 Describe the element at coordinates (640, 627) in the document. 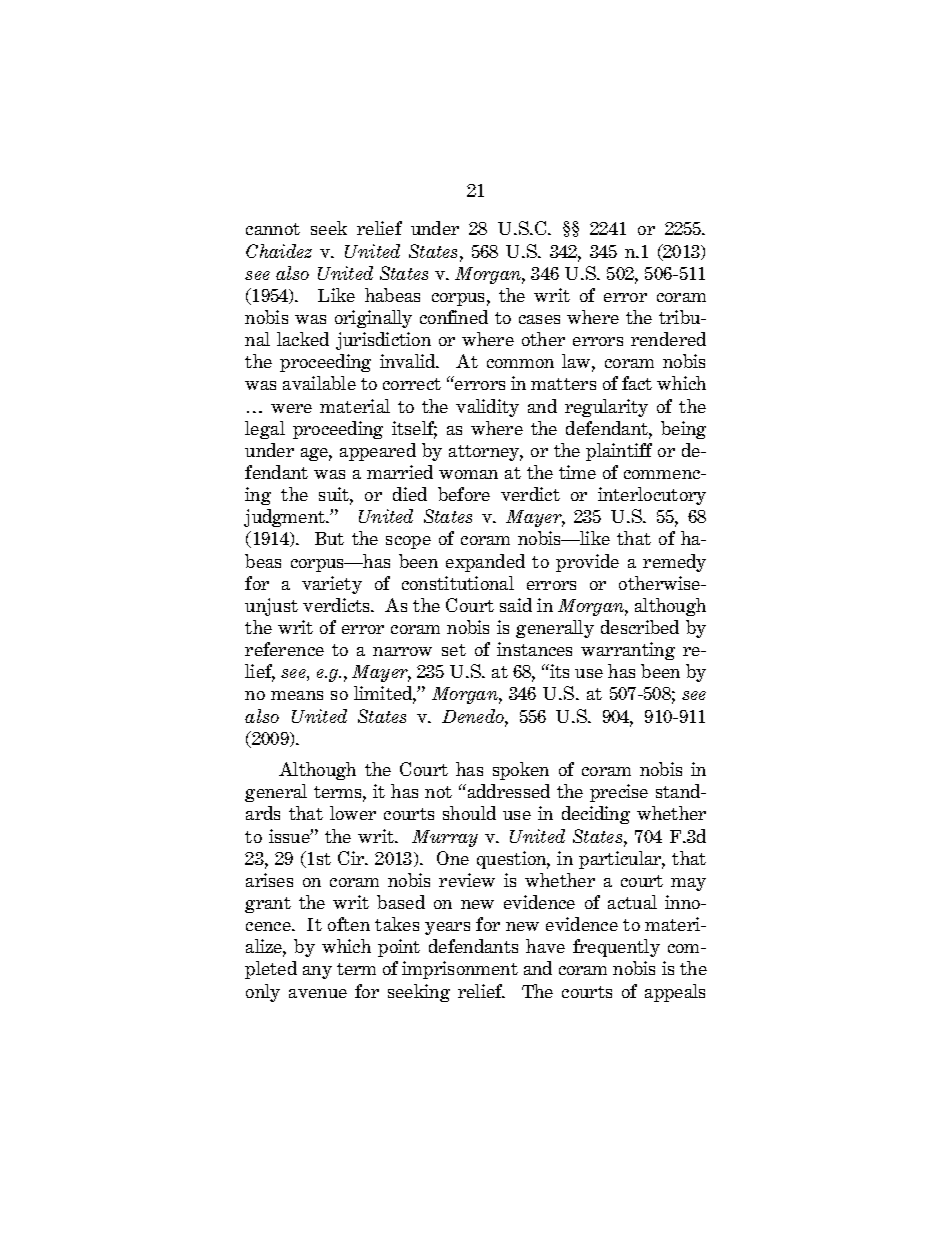

I see `described` at that location.
